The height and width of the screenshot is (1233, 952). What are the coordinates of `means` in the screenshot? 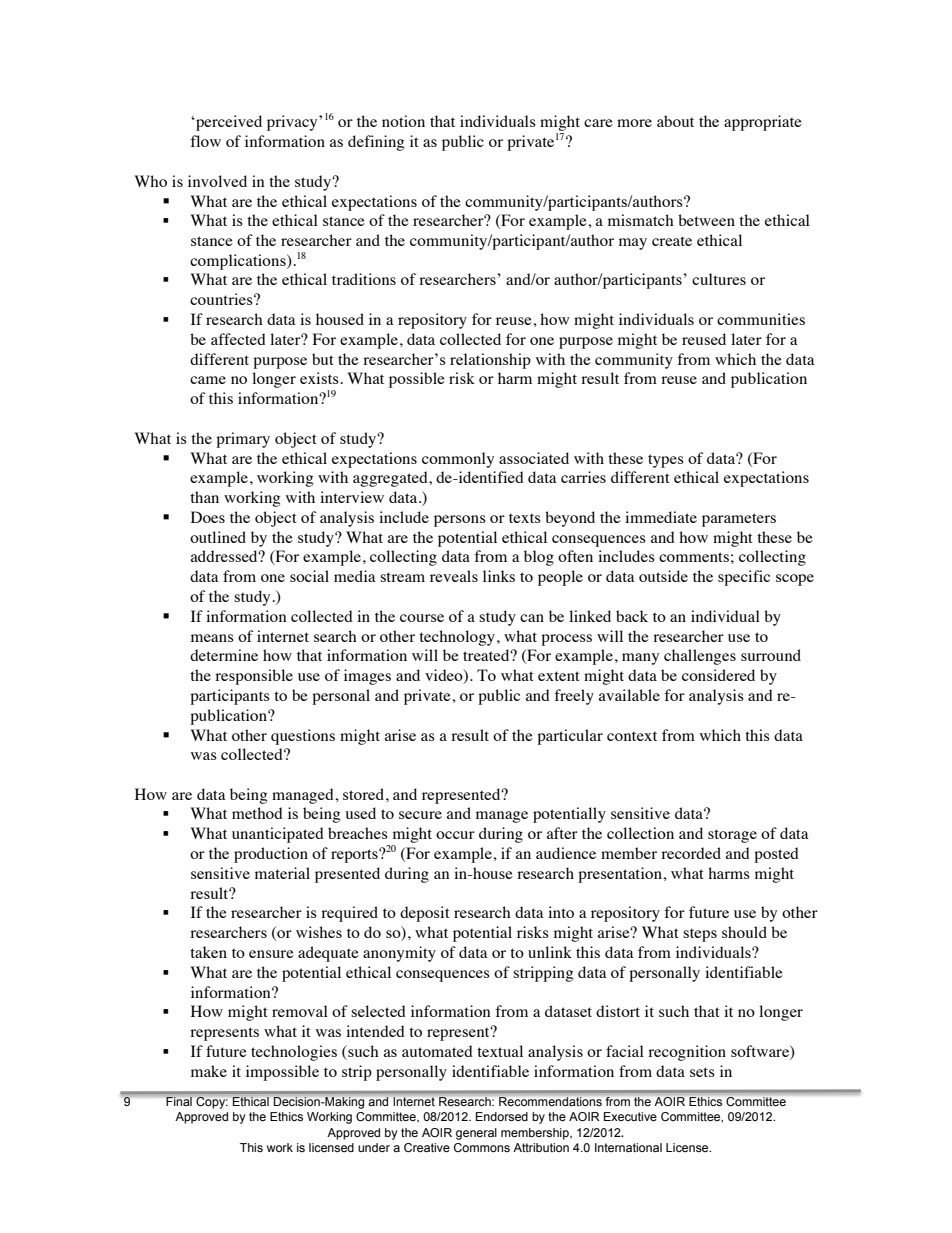 It's located at (212, 638).
